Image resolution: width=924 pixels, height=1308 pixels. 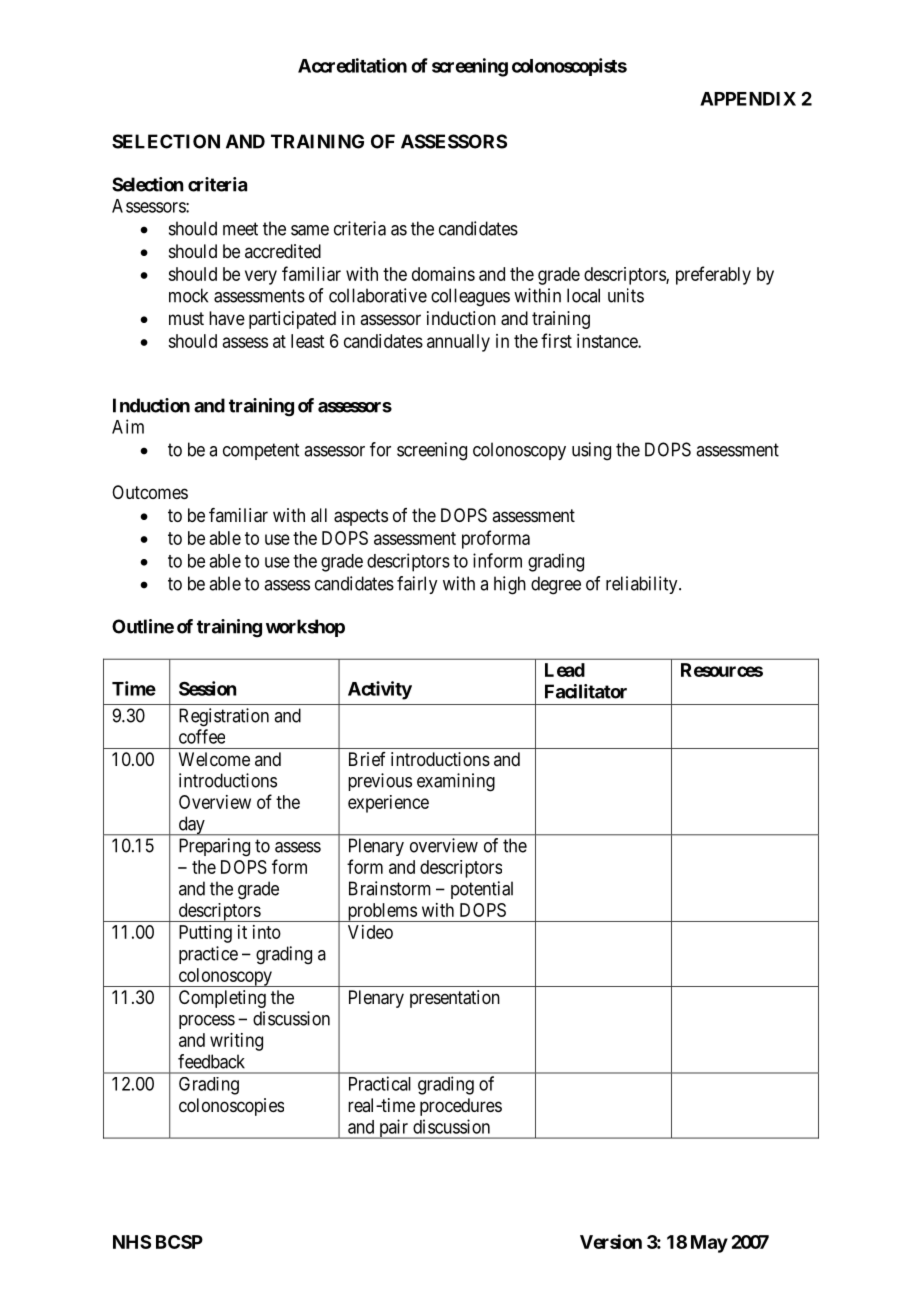 What do you see at coordinates (132, 1242) in the screenshot?
I see `NHS` at bounding box center [132, 1242].
